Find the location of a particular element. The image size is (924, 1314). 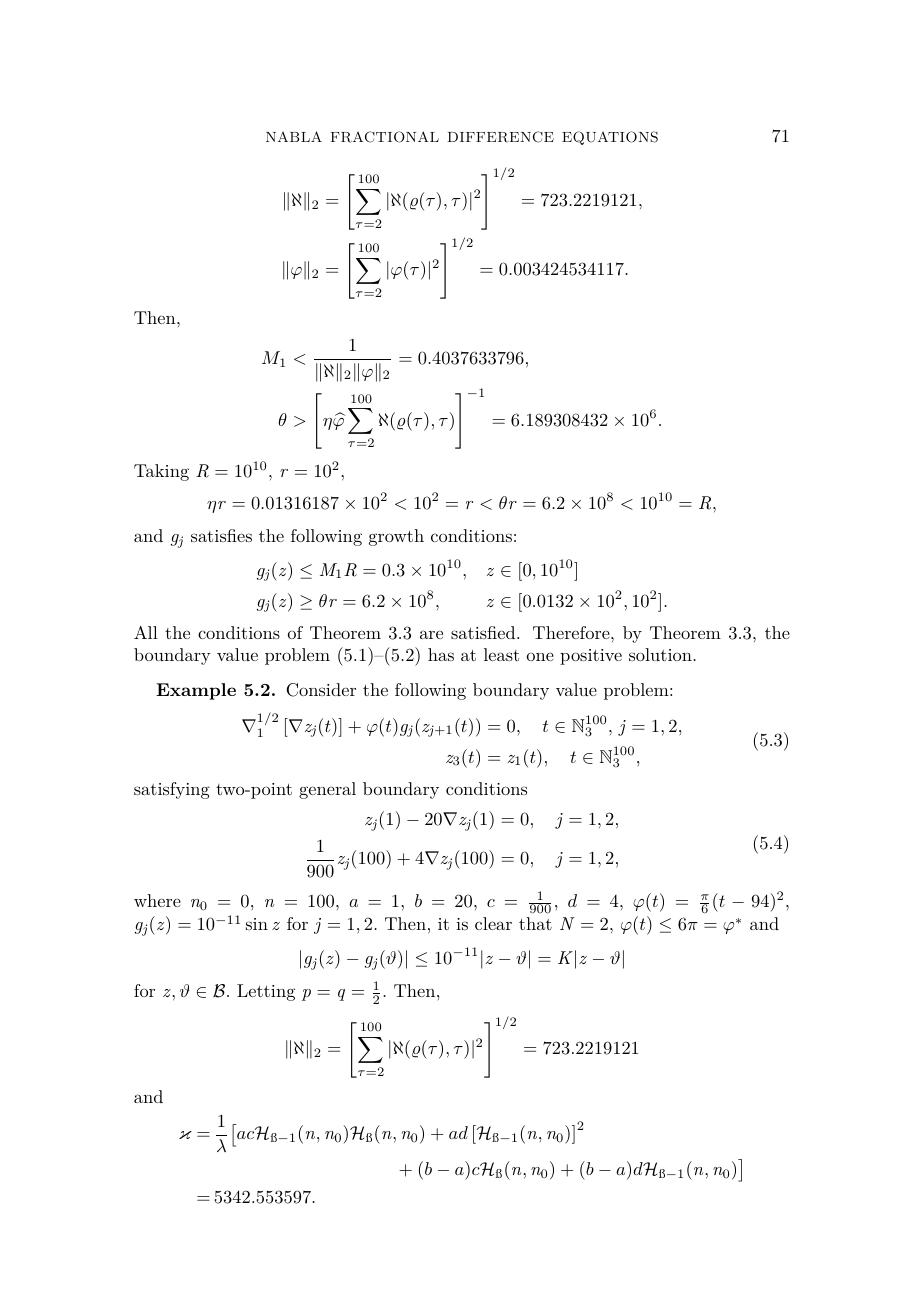

one is located at coordinates (540, 656).
